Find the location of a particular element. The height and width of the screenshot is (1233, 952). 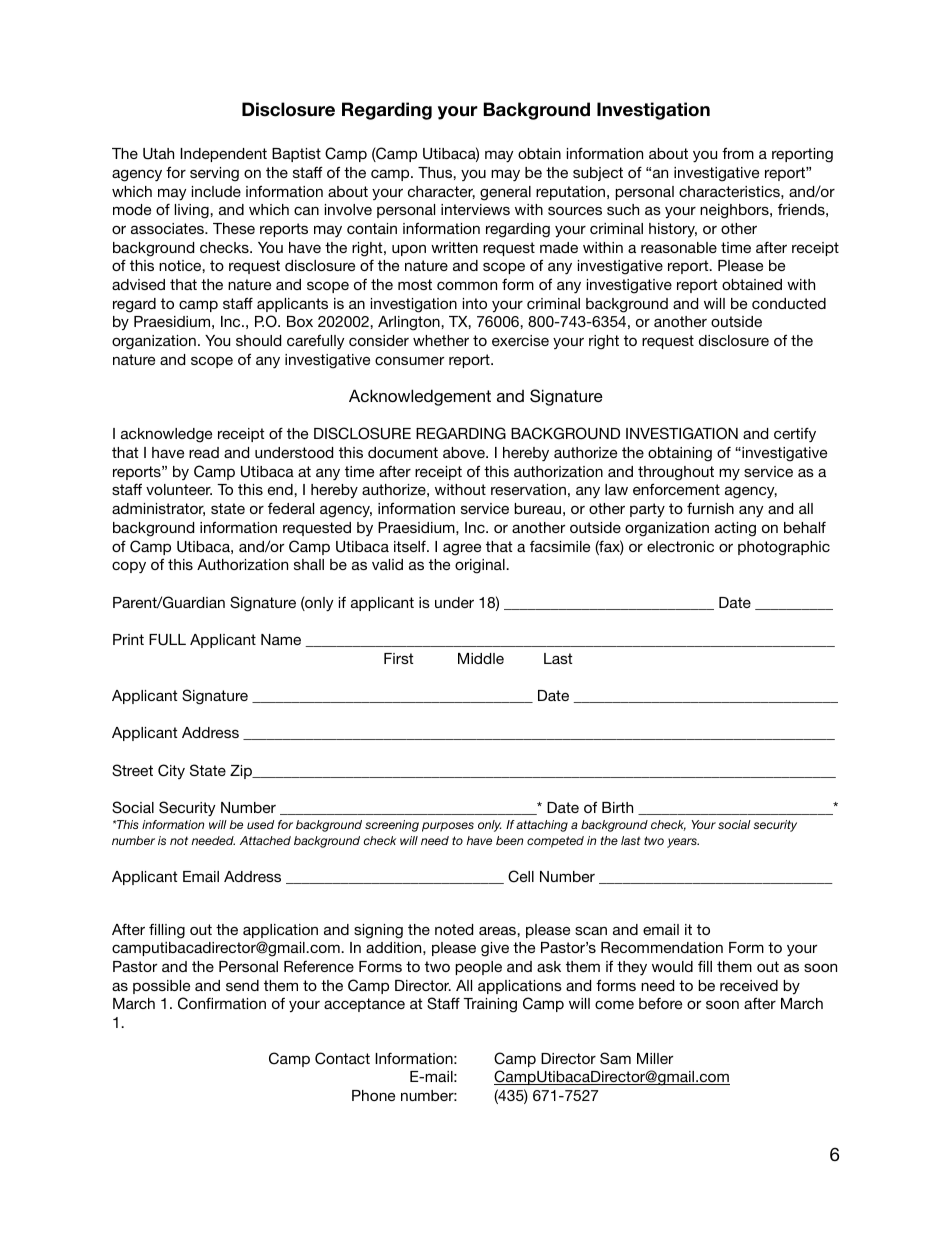

send is located at coordinates (242, 985).
